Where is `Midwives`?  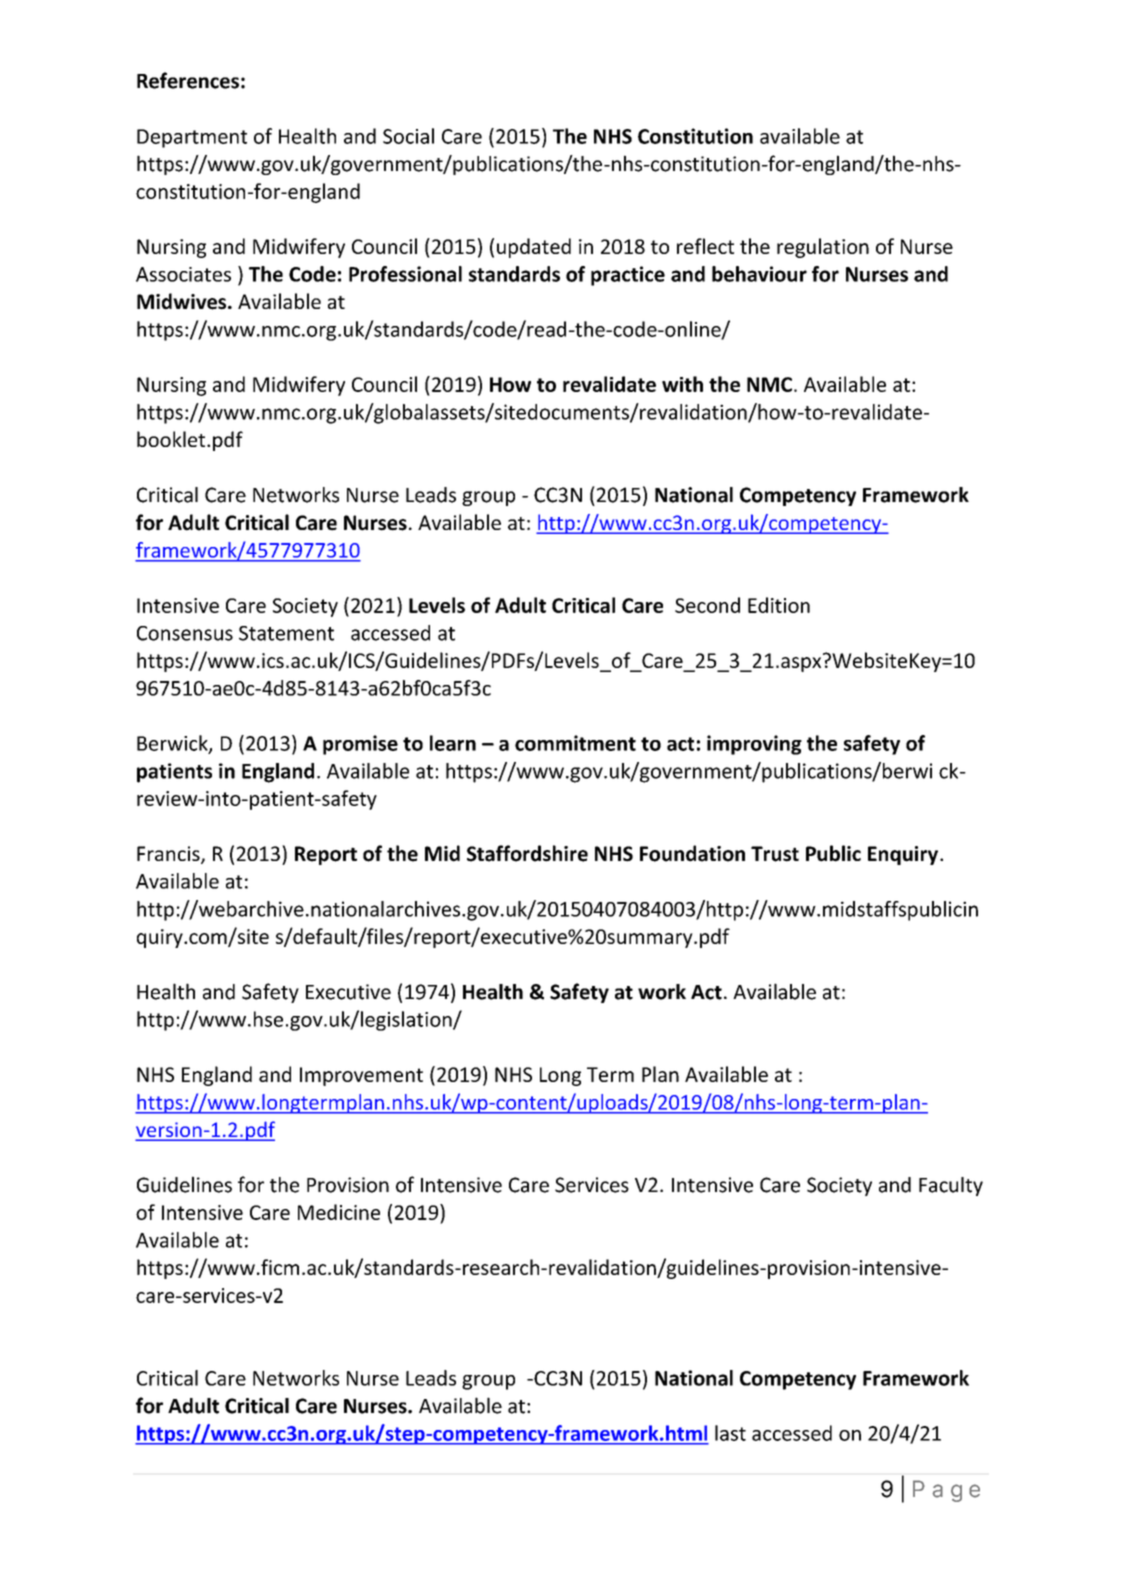
Midwives is located at coordinates (183, 301).
